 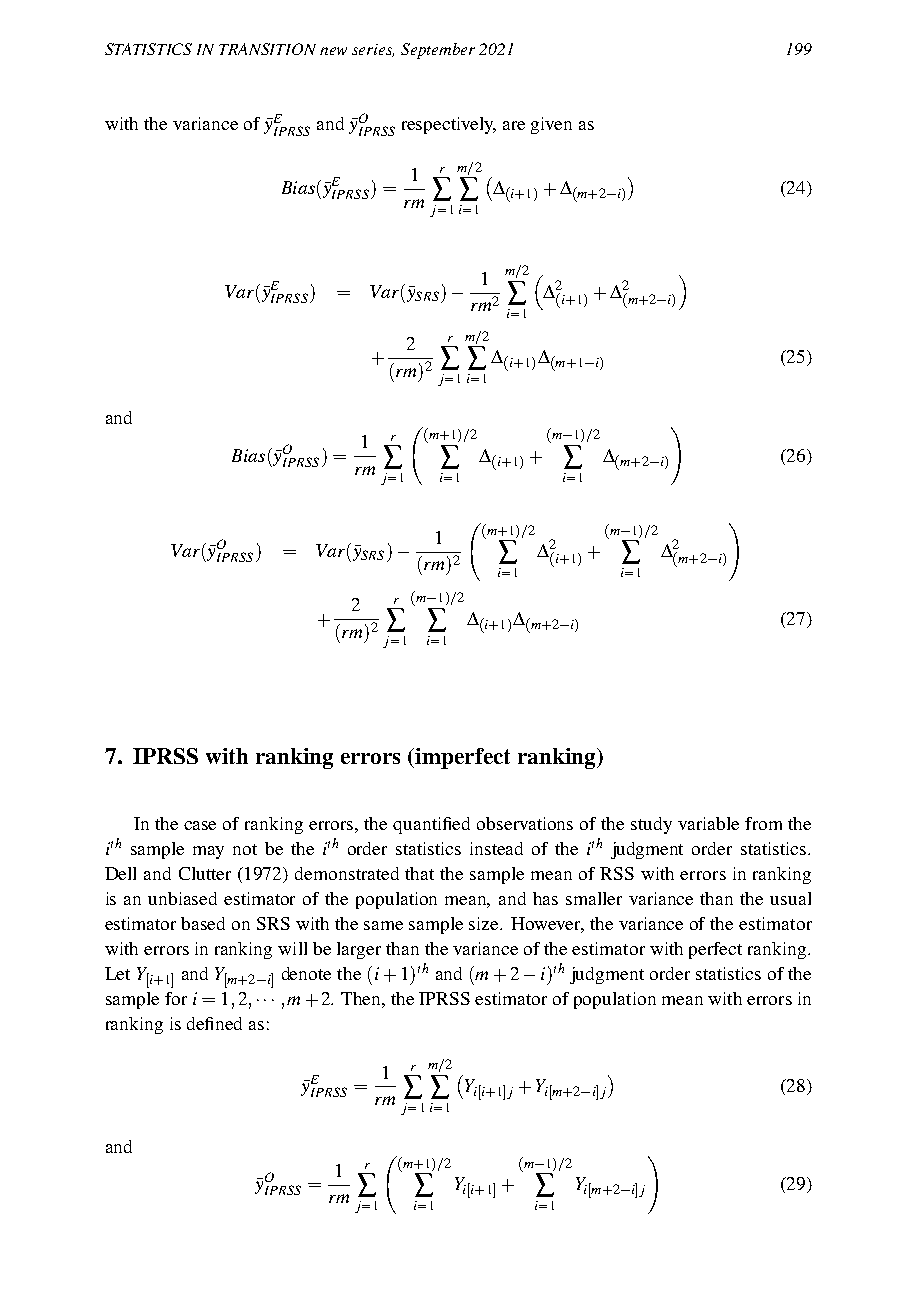 I want to click on given, so click(x=551, y=125).
